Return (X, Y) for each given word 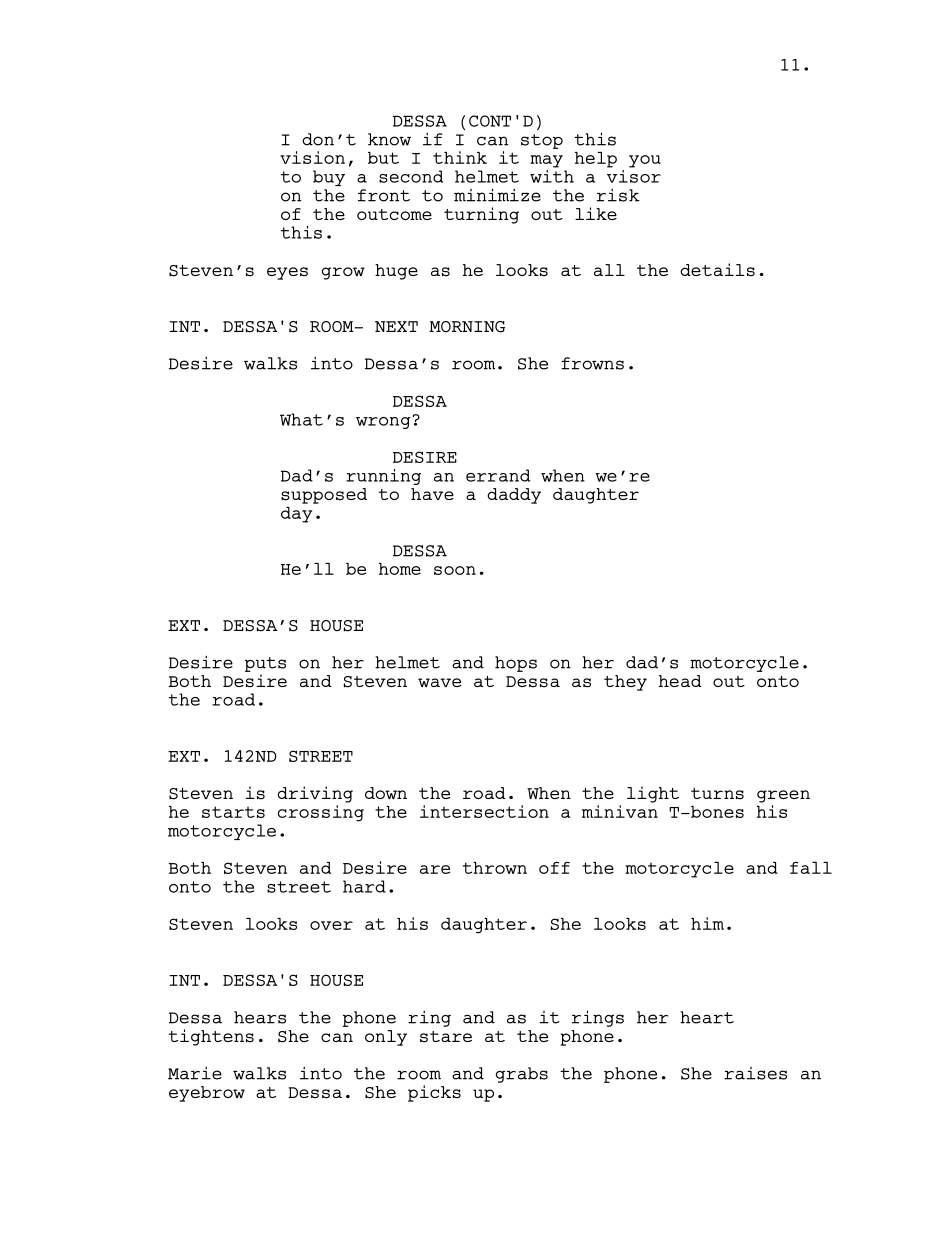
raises (755, 1073)
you (645, 161)
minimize (497, 195)
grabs (522, 1075)
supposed (324, 496)
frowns (592, 363)
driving (315, 794)
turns (717, 794)
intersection (484, 811)
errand (498, 475)
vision (312, 157)
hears (260, 1017)
